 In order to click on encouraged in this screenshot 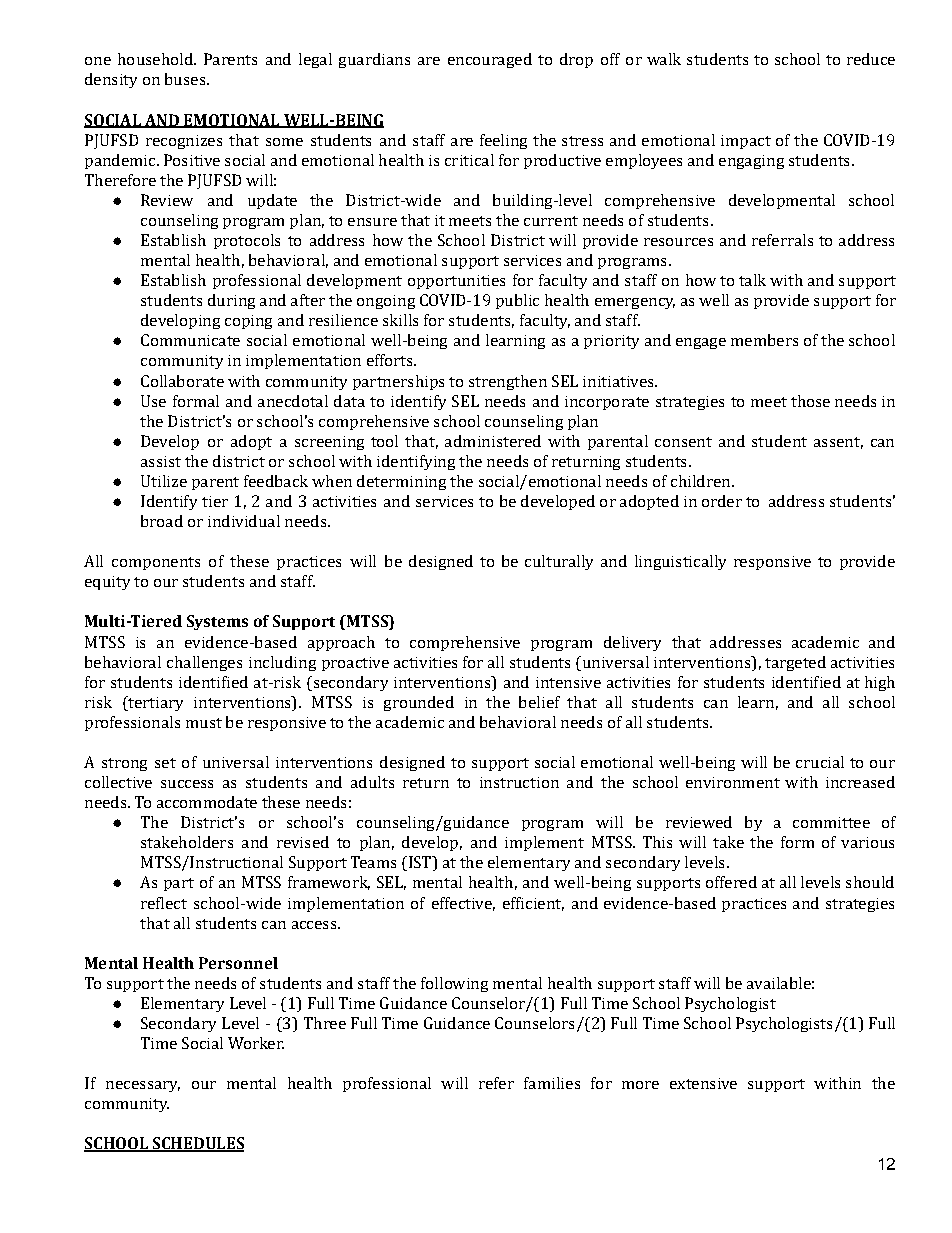, I will do `click(490, 60)`.
